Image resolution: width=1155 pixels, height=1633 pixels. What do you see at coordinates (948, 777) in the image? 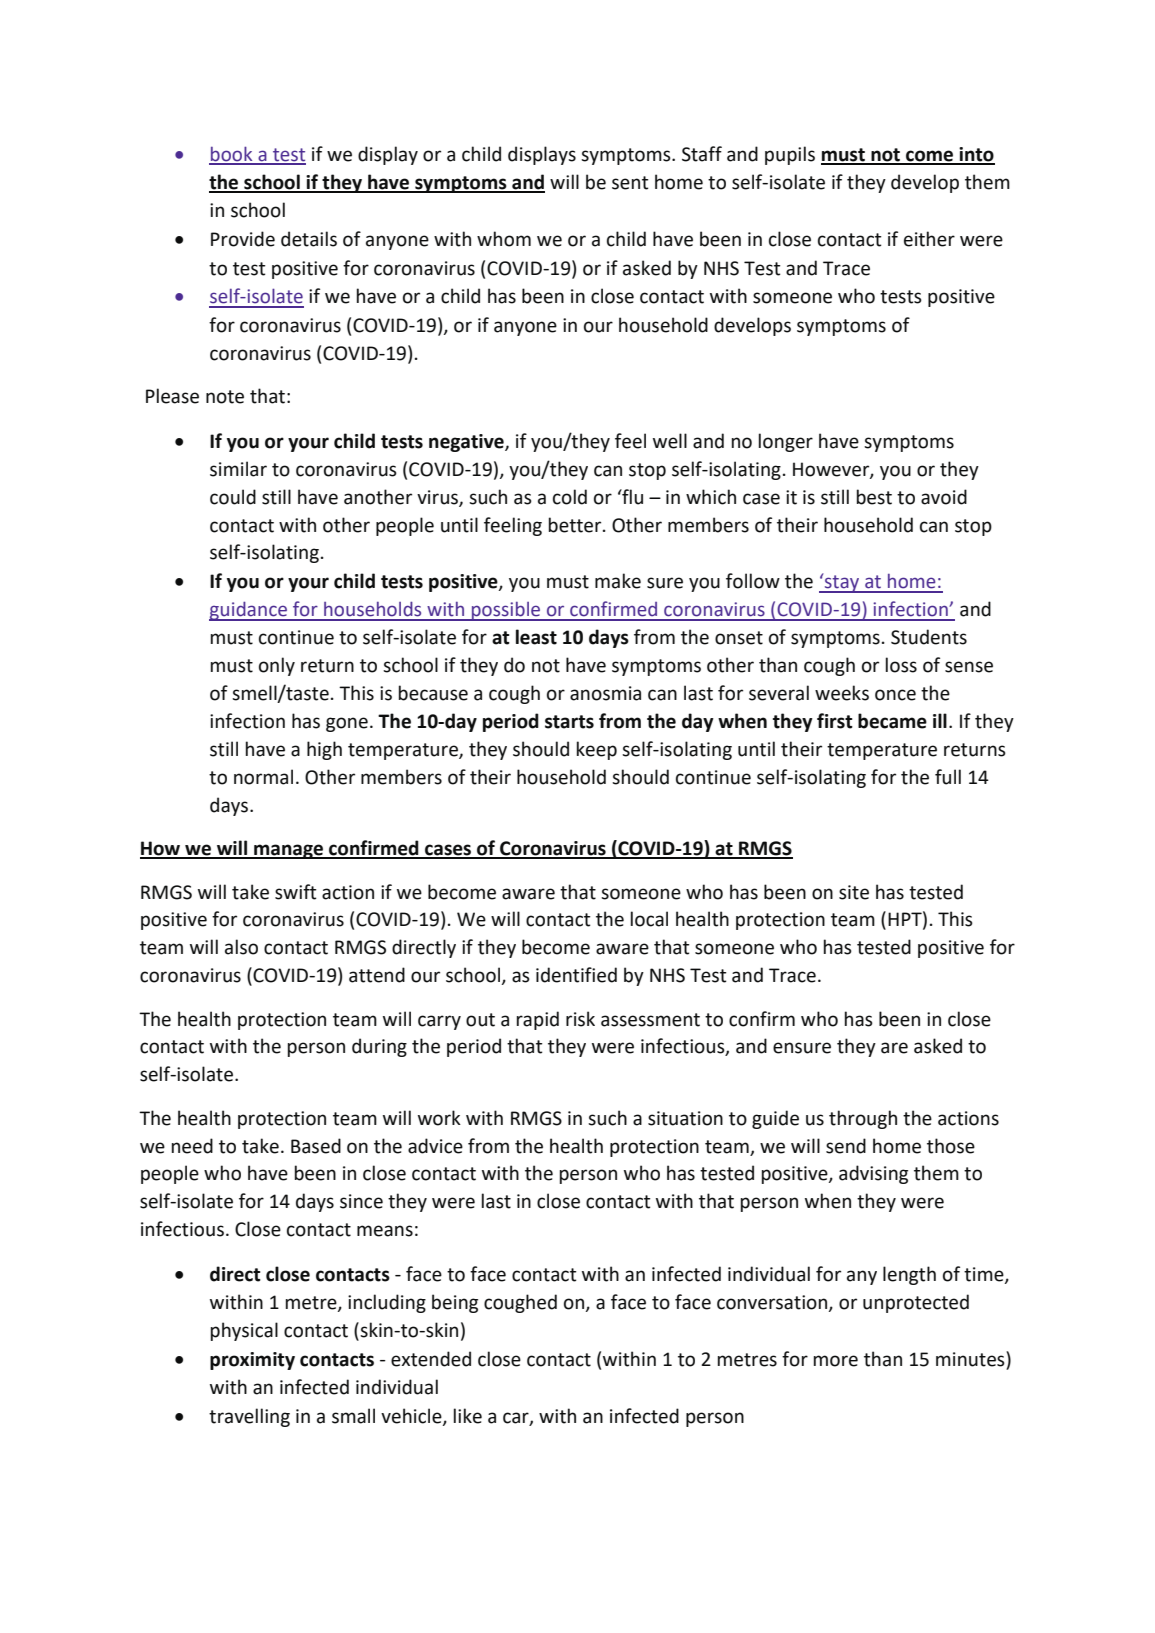
I see `full` at bounding box center [948, 777].
